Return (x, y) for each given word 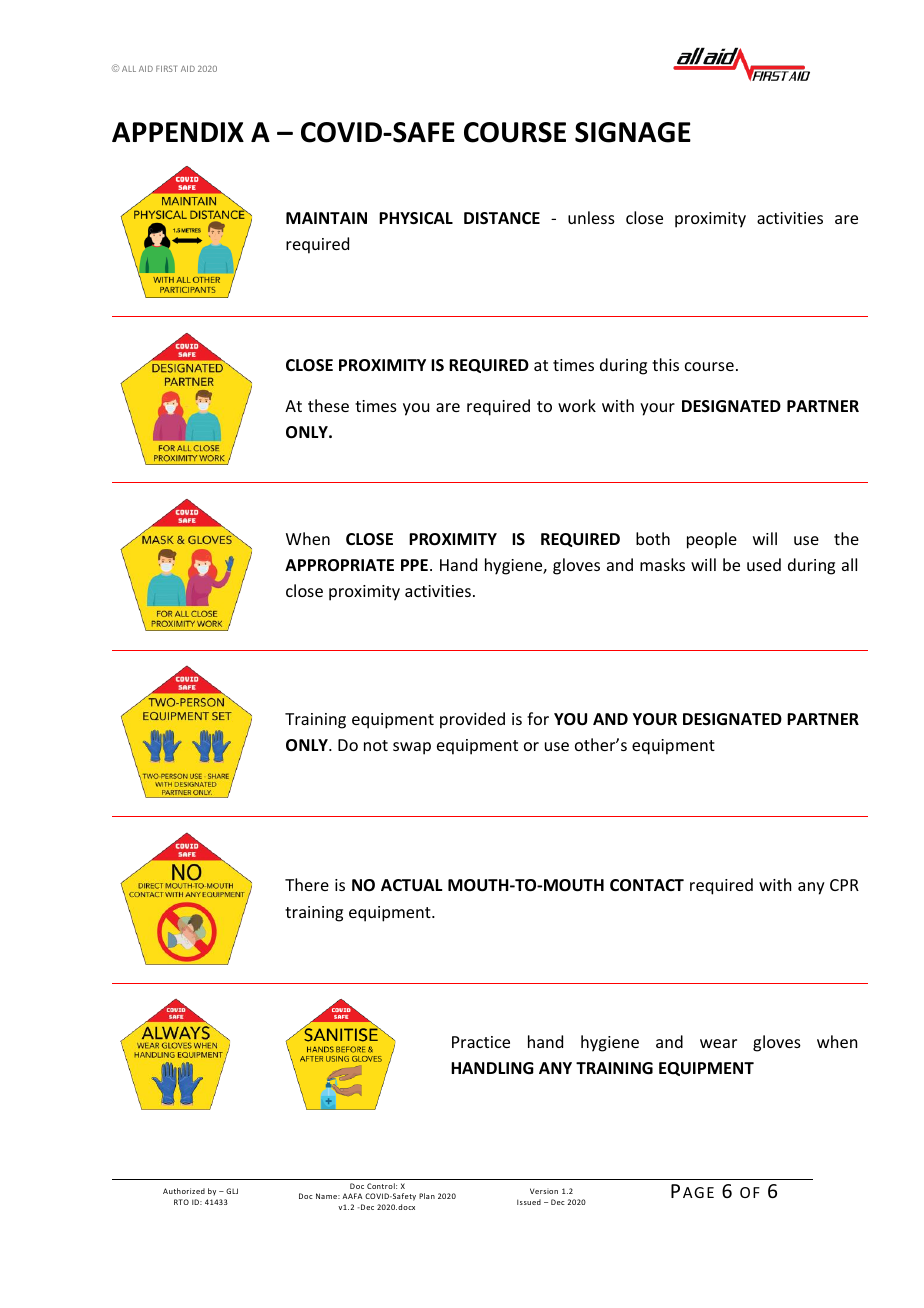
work (577, 405)
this (665, 364)
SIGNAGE (633, 132)
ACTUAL (411, 885)
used (764, 564)
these (328, 405)
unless (591, 217)
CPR (844, 885)
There (307, 884)
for (538, 718)
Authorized (184, 1191)
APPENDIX (178, 132)
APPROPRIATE (339, 565)
